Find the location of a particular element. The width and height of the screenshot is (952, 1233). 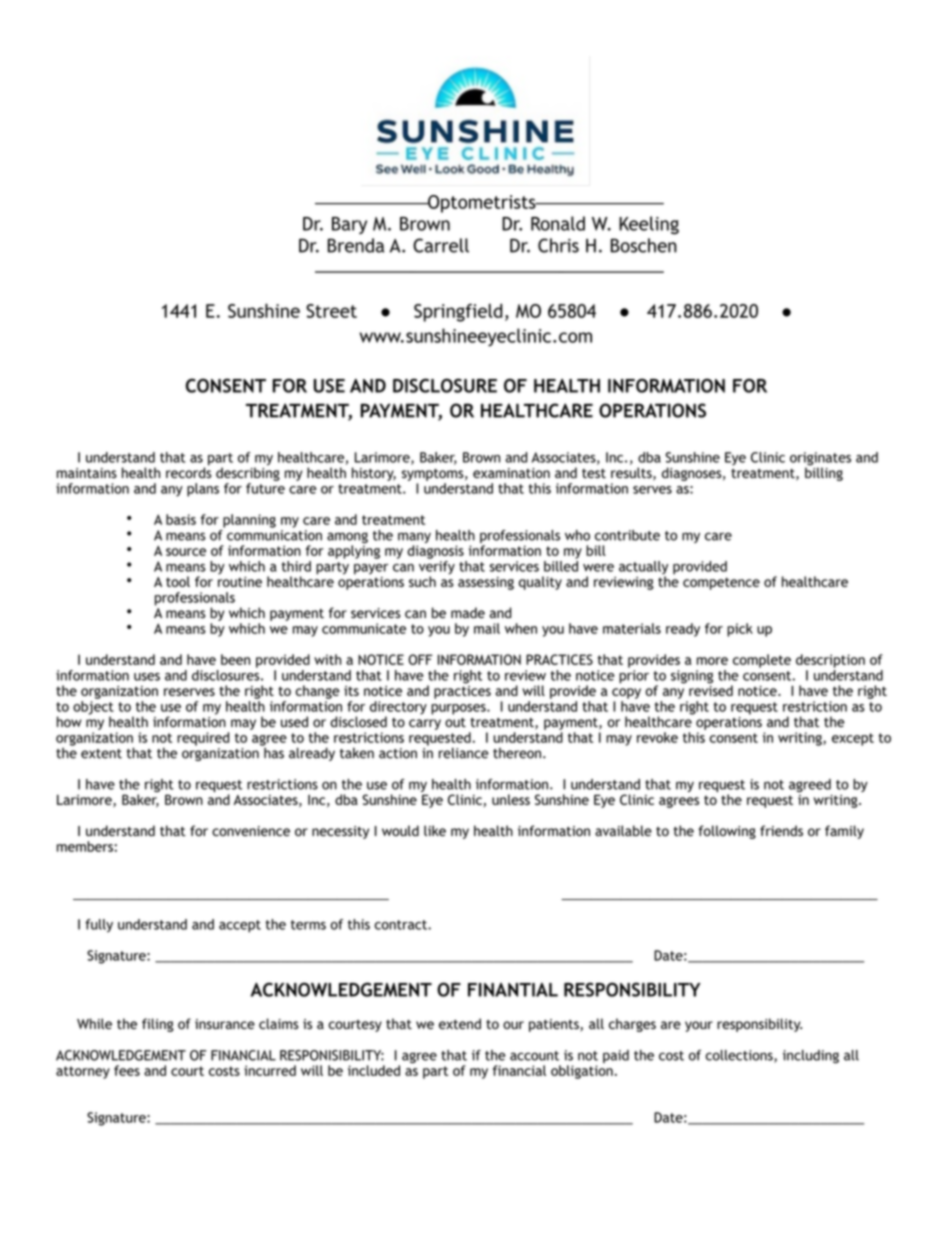

competence is located at coordinates (721, 583).
